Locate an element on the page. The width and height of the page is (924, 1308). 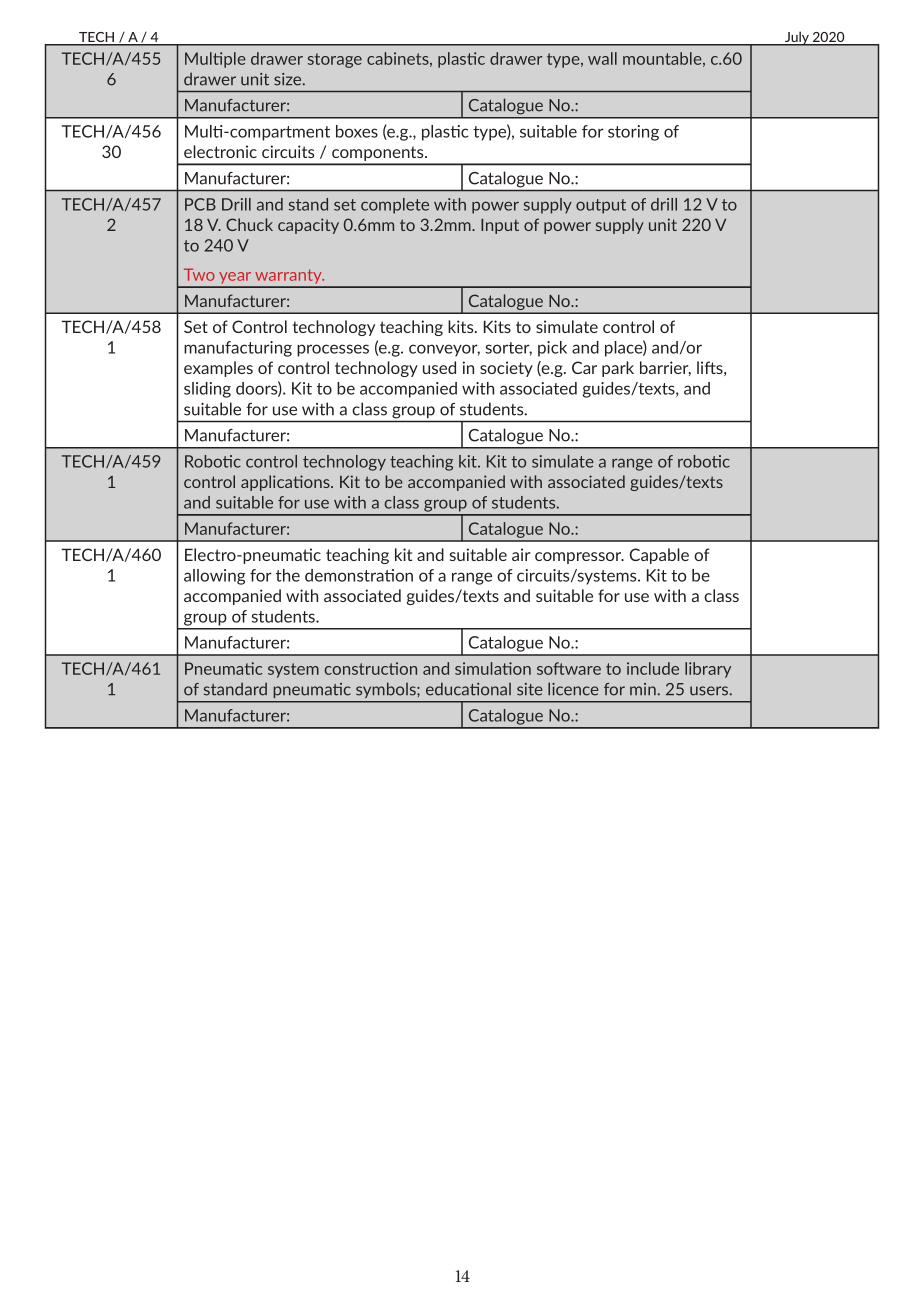
park is located at coordinates (618, 369).
